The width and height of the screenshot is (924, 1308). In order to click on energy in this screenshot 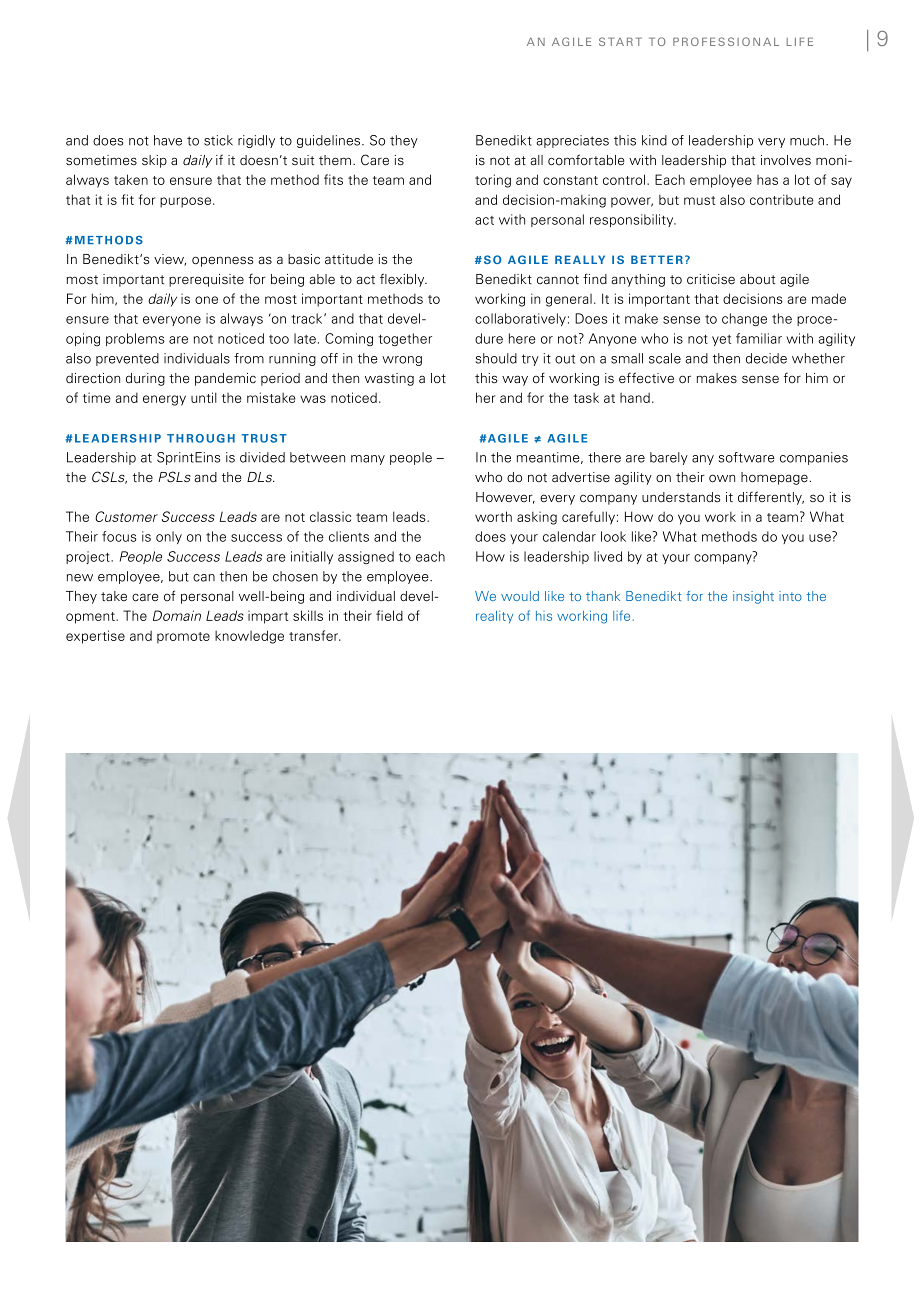, I will do `click(164, 400)`.
